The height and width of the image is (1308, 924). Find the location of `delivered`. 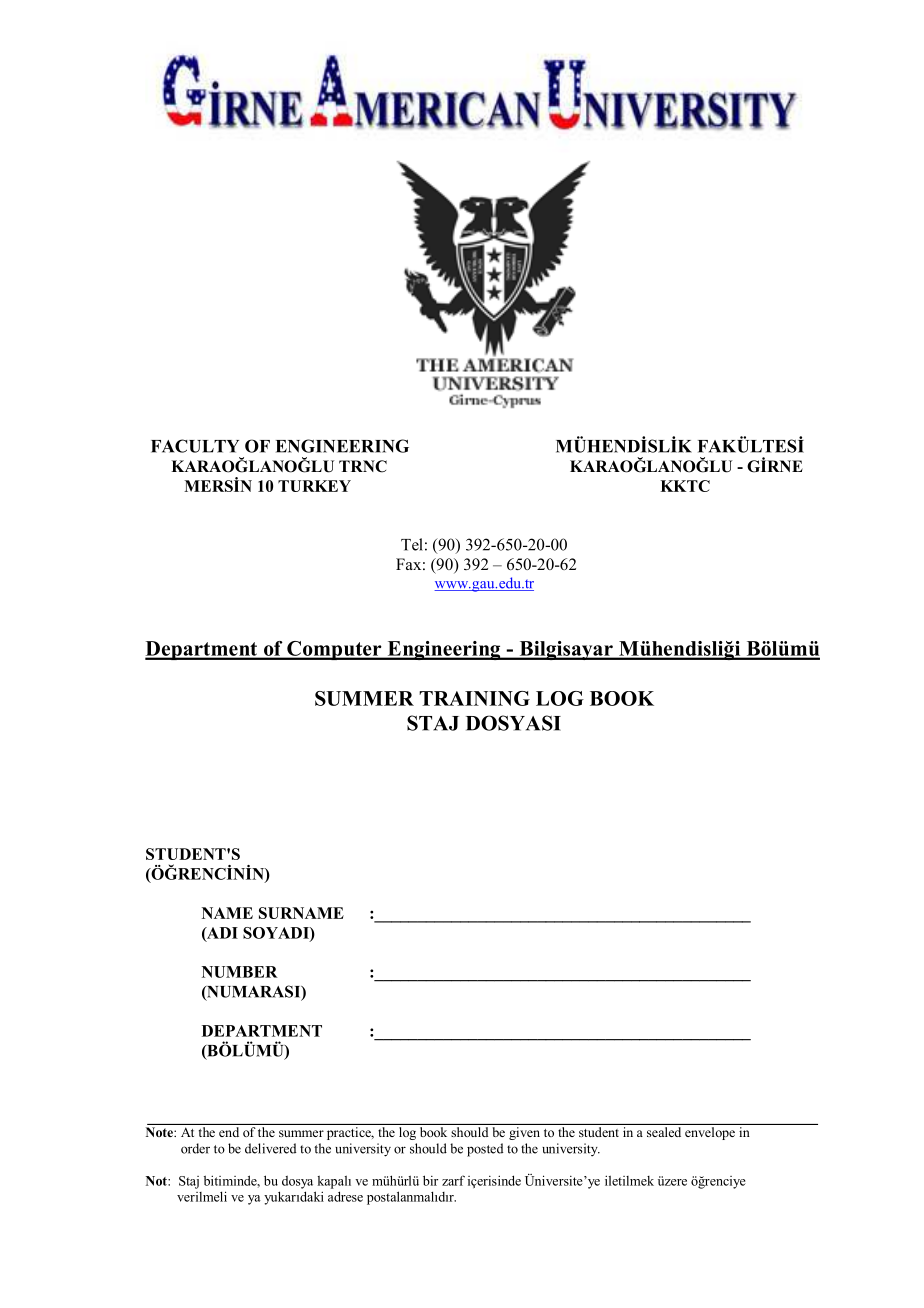

delivered is located at coordinates (270, 1148).
